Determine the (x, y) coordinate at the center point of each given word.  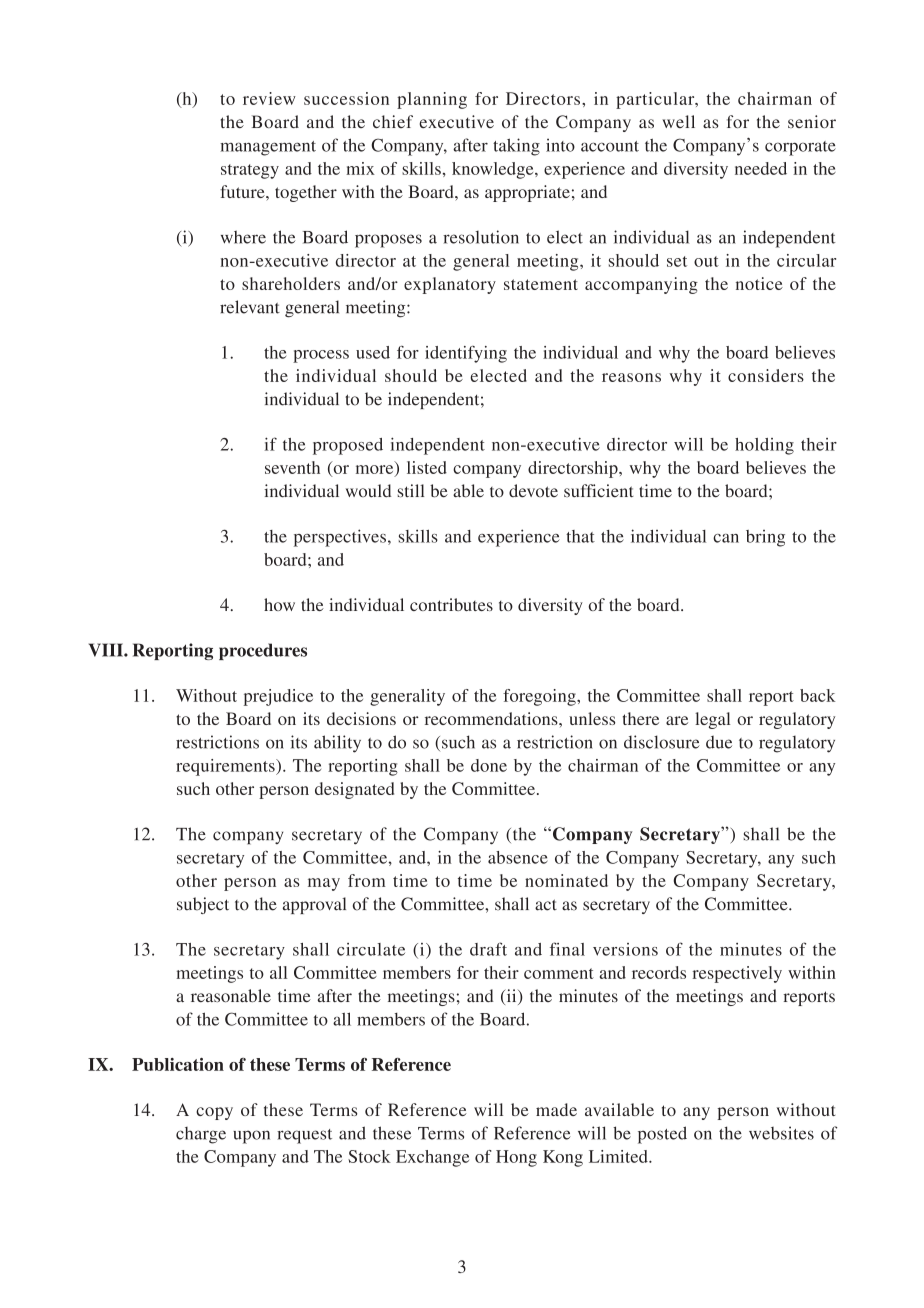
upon (251, 1137)
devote (533, 491)
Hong (516, 1158)
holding (764, 446)
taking (516, 147)
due (719, 742)
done (489, 765)
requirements (226, 767)
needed (761, 168)
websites (781, 1133)
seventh (292, 467)
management (268, 148)
